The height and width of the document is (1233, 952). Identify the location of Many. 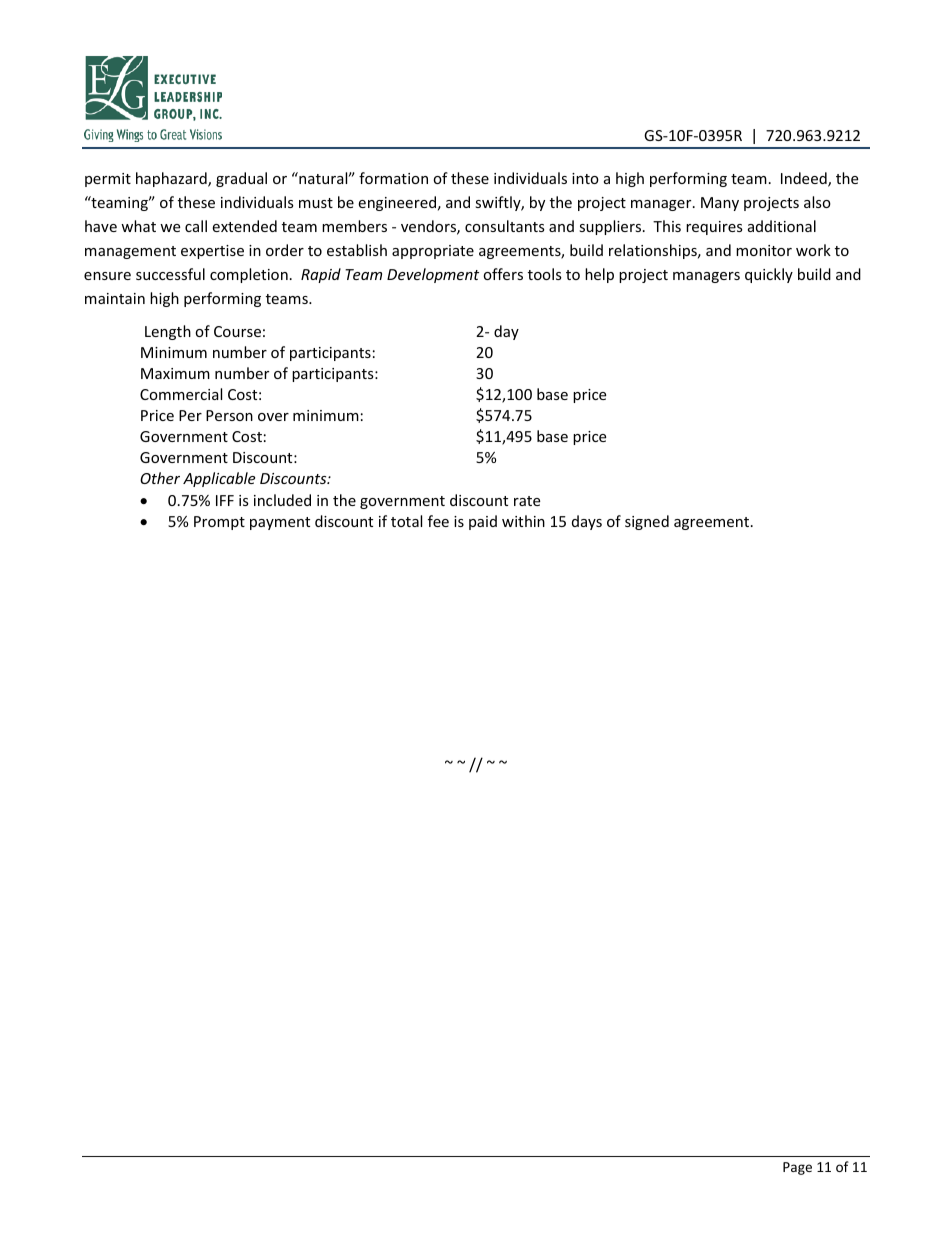
(720, 204).
